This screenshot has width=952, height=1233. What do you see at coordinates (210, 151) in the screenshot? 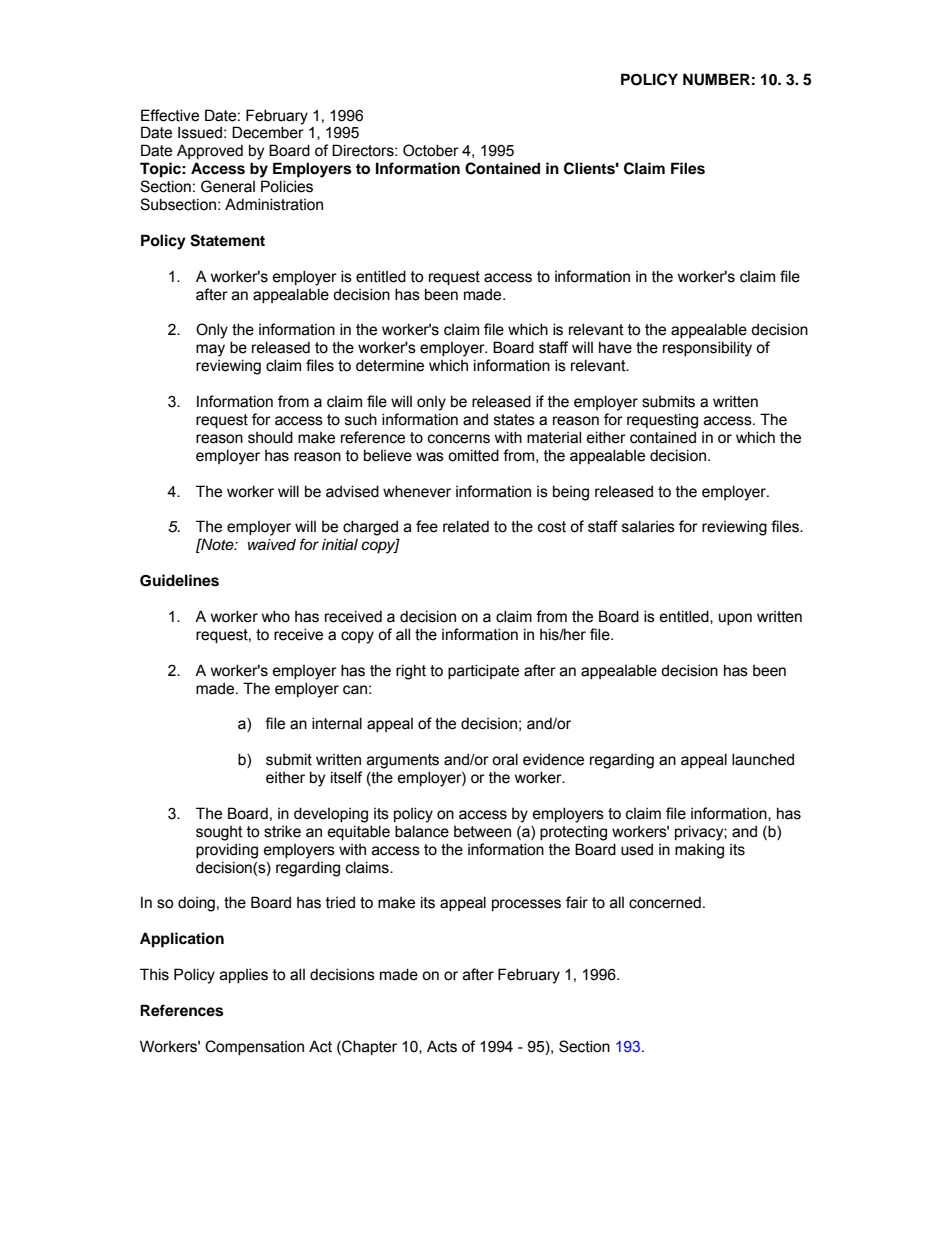
I see `Approved` at bounding box center [210, 151].
